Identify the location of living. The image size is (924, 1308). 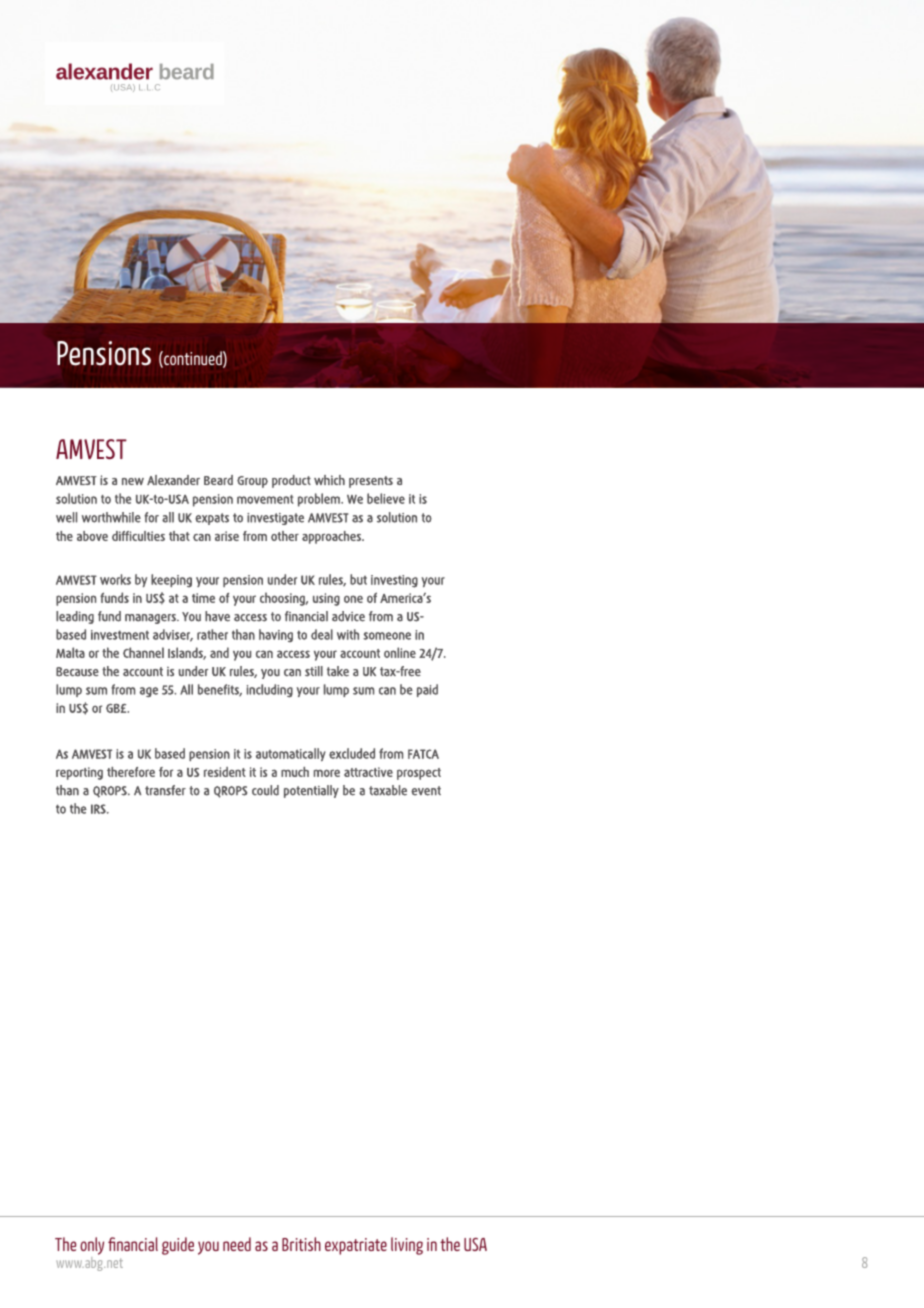
(407, 1246).
